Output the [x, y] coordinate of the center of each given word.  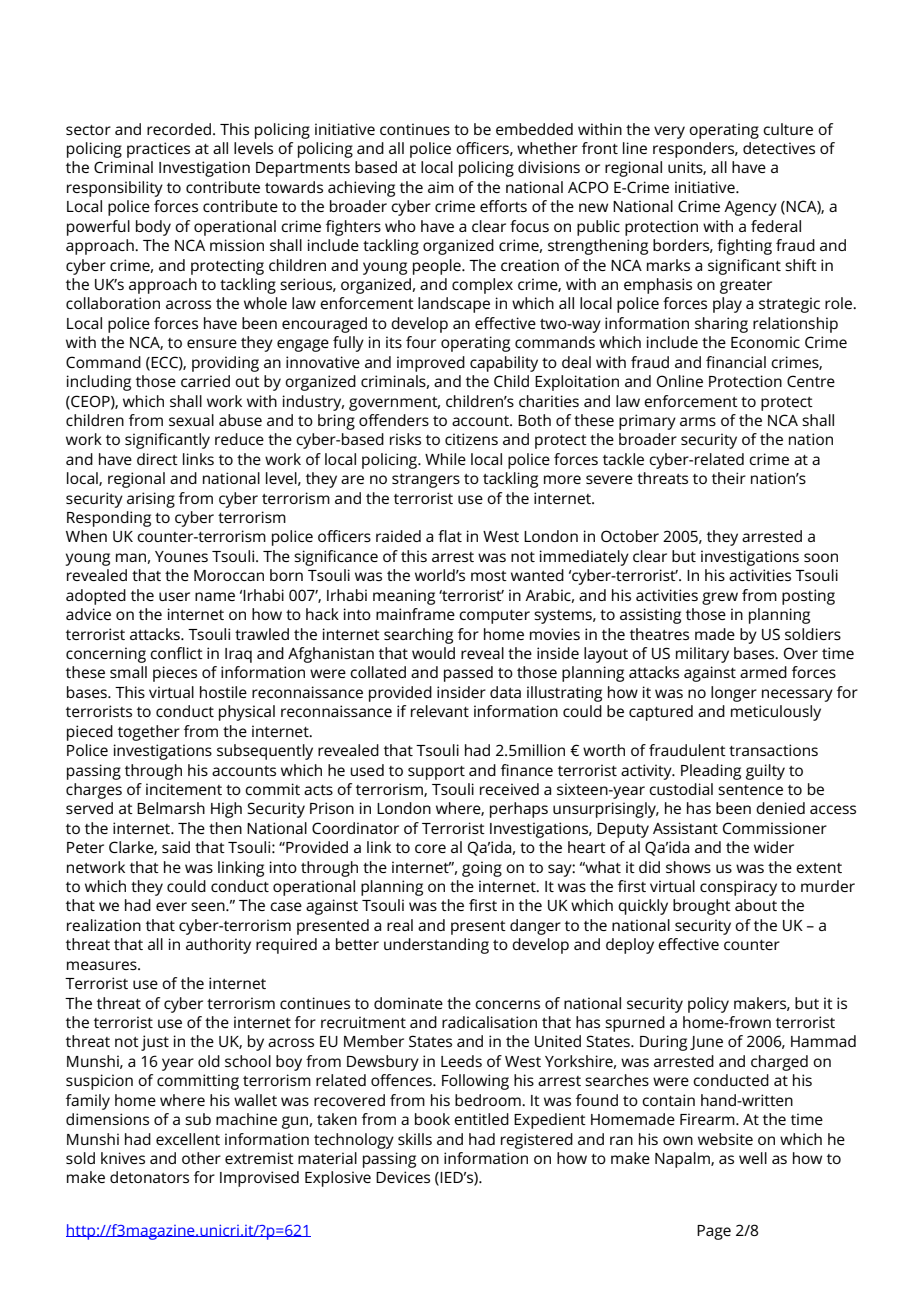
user [174, 596]
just [155, 1043]
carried [205, 381]
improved [431, 364]
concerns [507, 1004]
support [436, 773]
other [201, 1158]
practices [158, 150]
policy [708, 1005]
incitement [184, 789]
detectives [779, 148]
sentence [750, 790]
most [489, 576]
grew [720, 598]
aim [441, 187]
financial [736, 362]
